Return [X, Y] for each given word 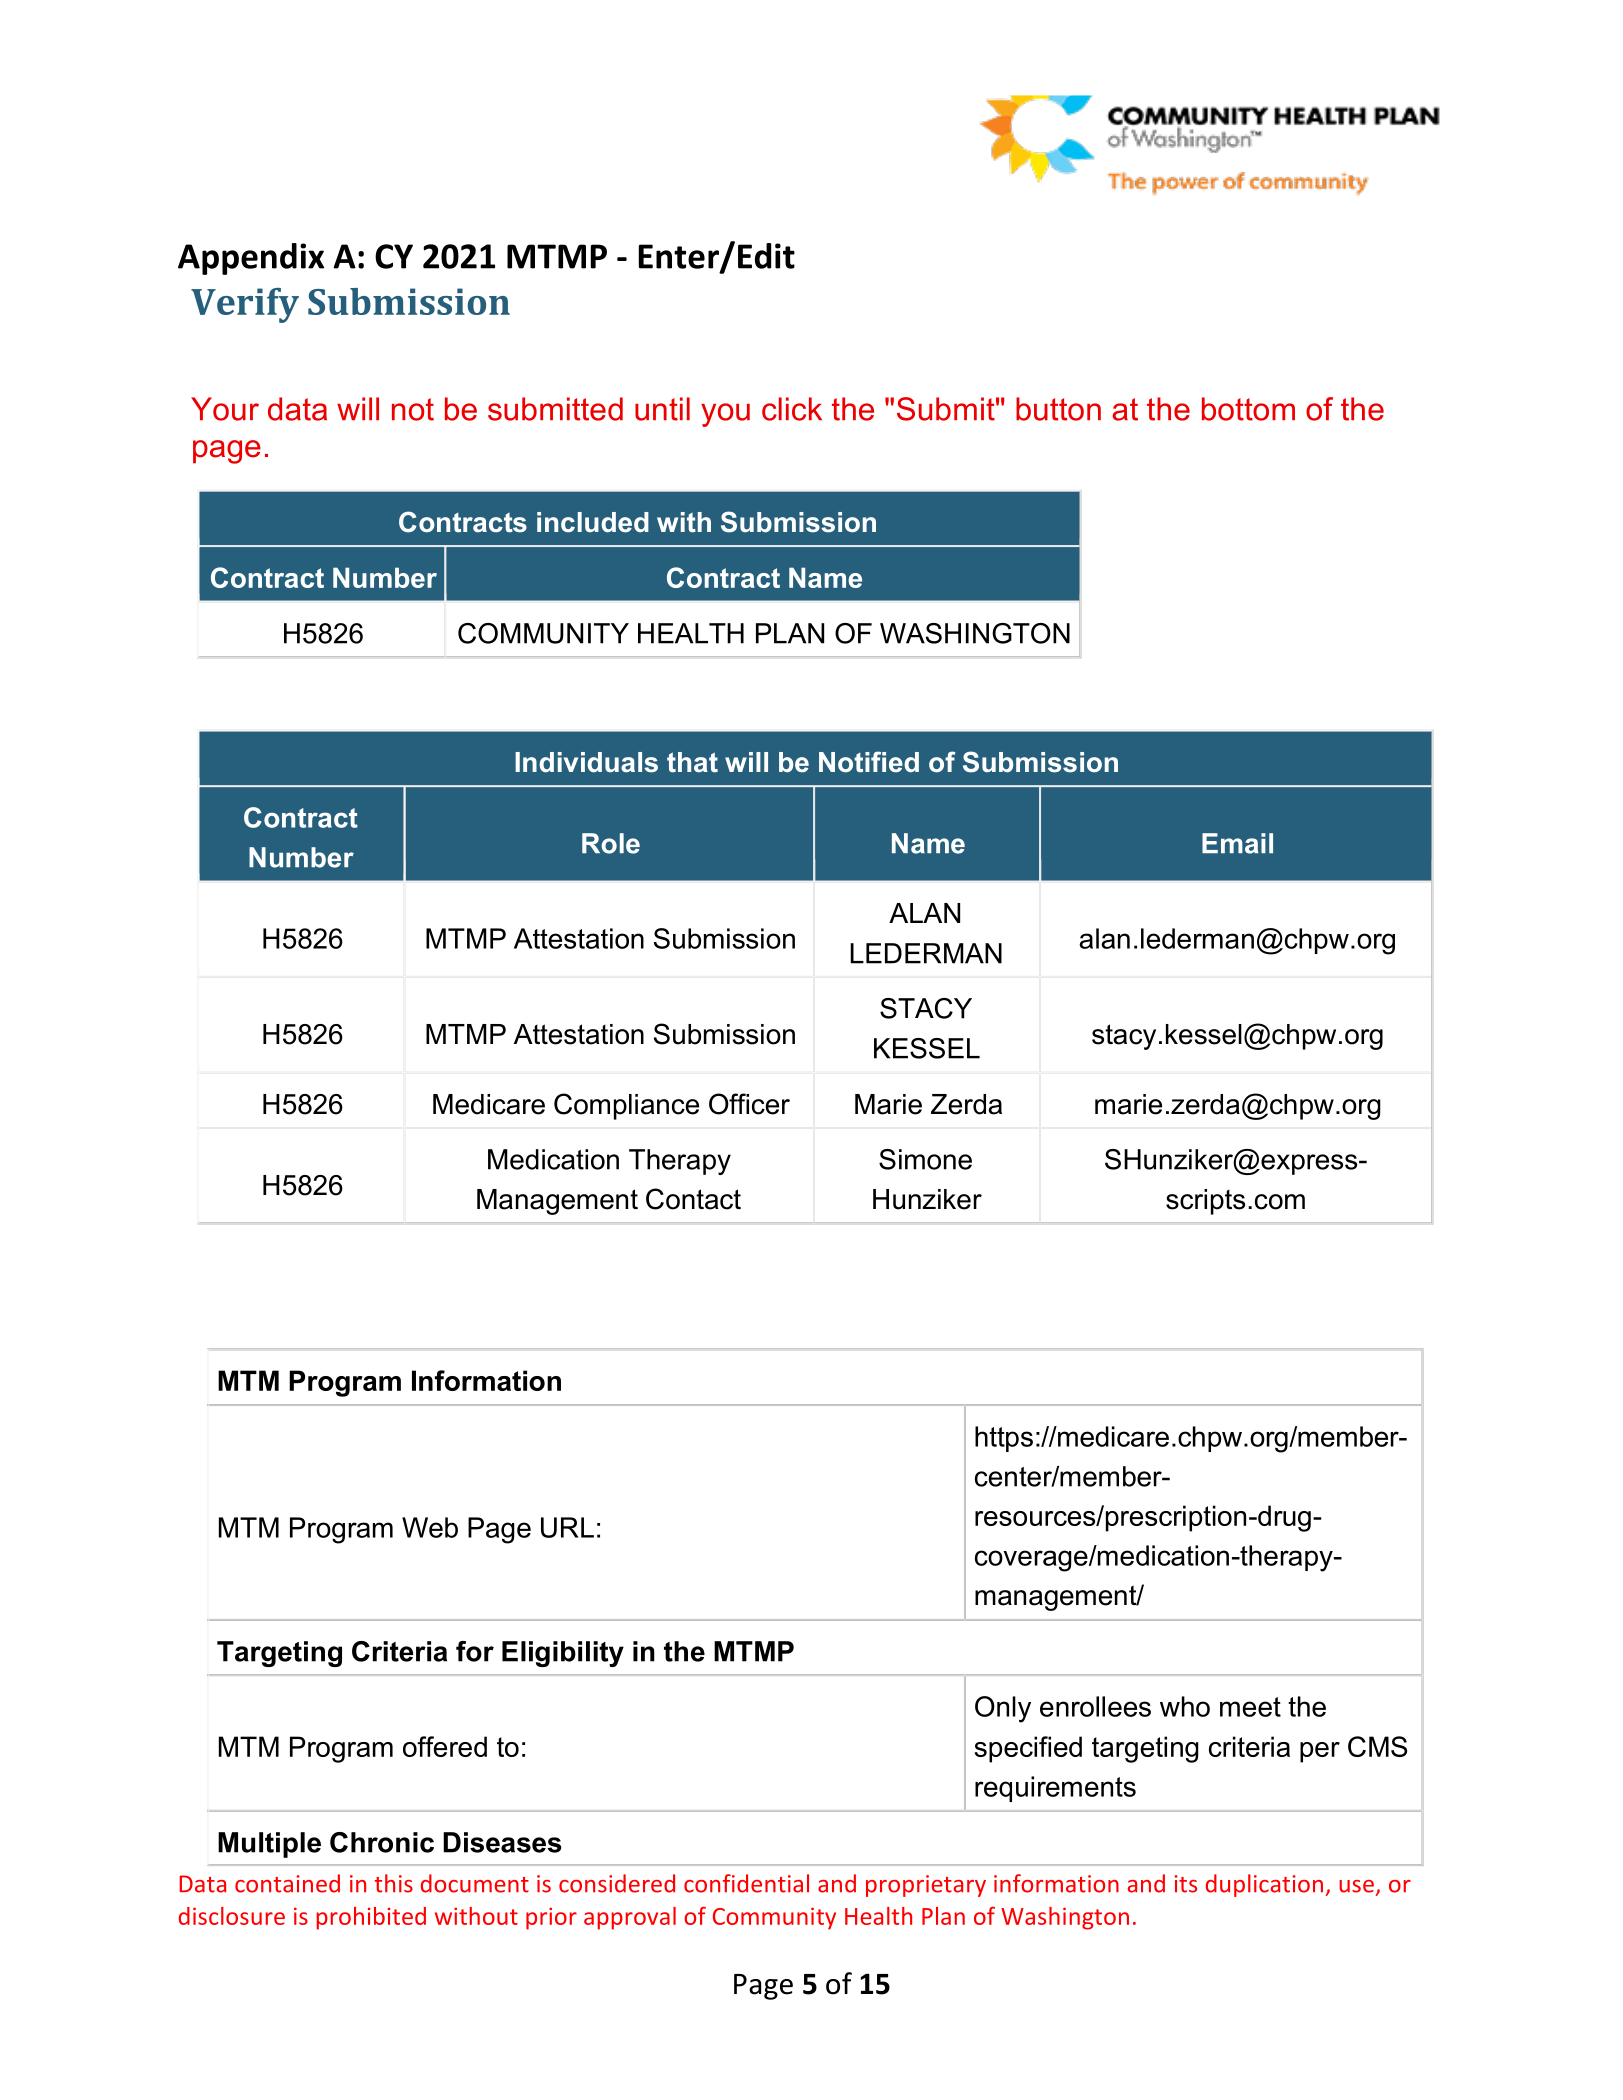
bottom [1248, 409]
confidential [746, 1883]
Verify [245, 305]
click [792, 409]
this [394, 1883]
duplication [1266, 1885]
